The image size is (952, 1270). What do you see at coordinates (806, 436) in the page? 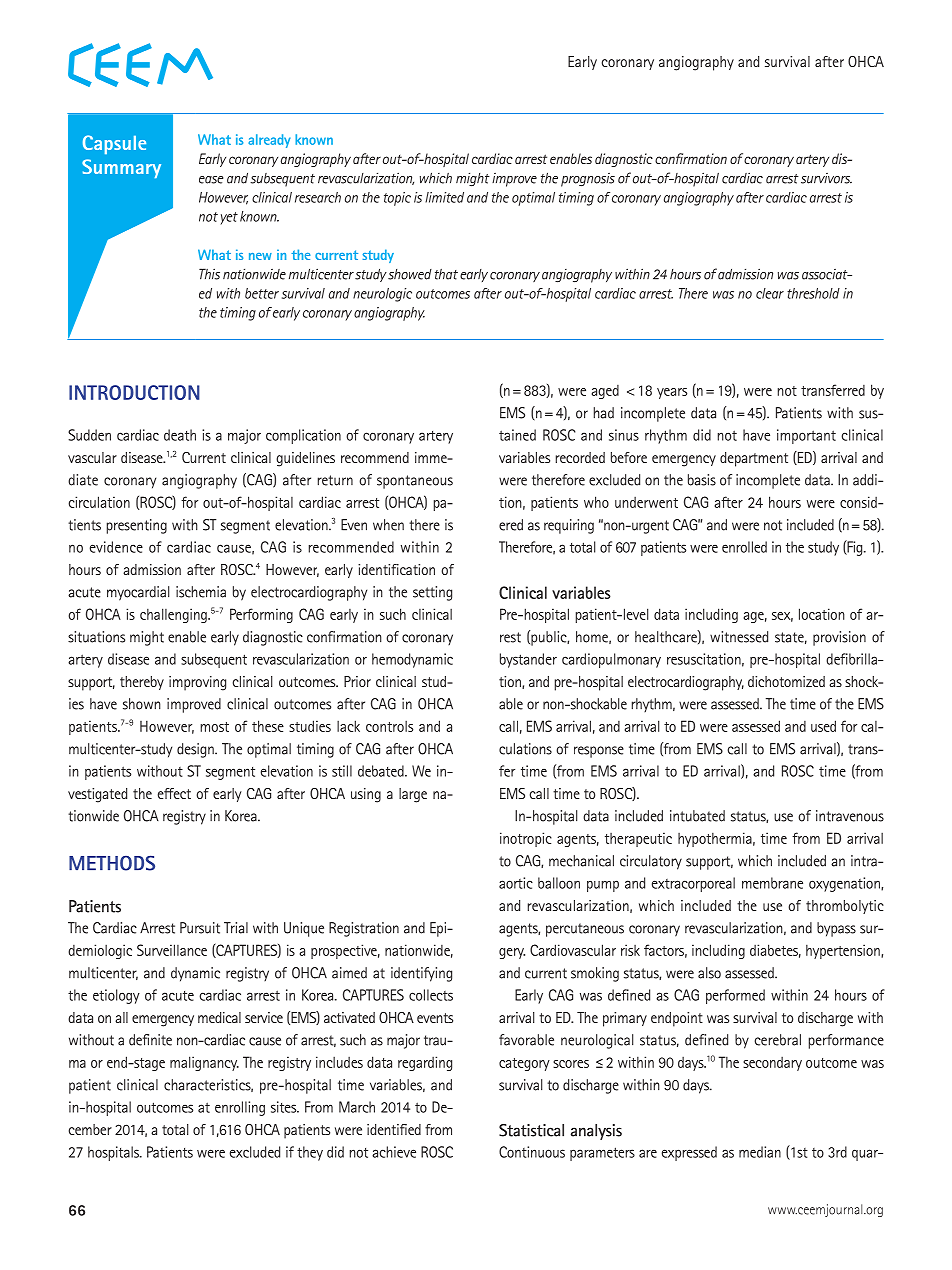
I see `important` at bounding box center [806, 436].
